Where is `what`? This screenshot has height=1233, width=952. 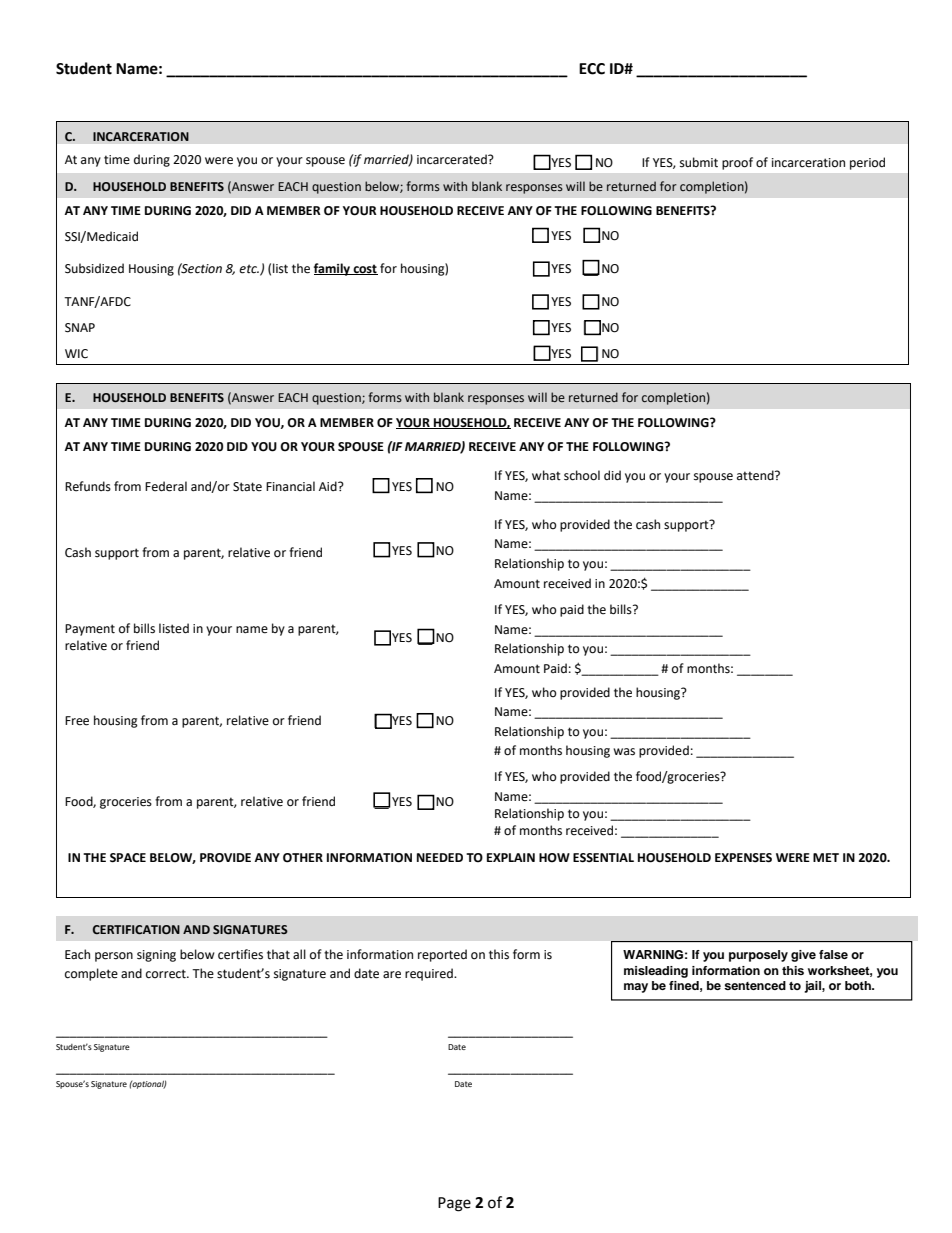 what is located at coordinates (546, 475).
